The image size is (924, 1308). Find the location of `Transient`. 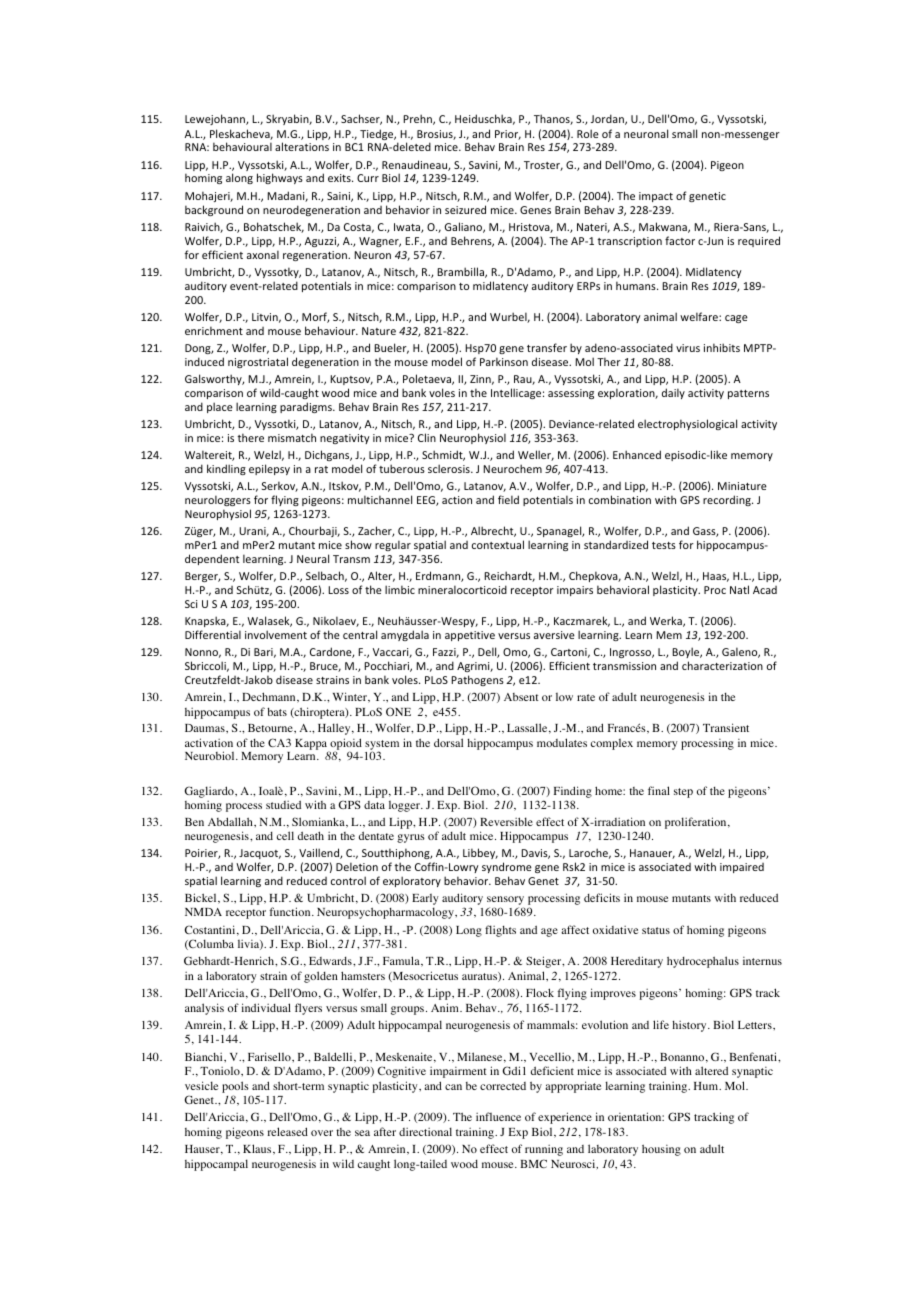

Transient is located at coordinates (726, 727).
